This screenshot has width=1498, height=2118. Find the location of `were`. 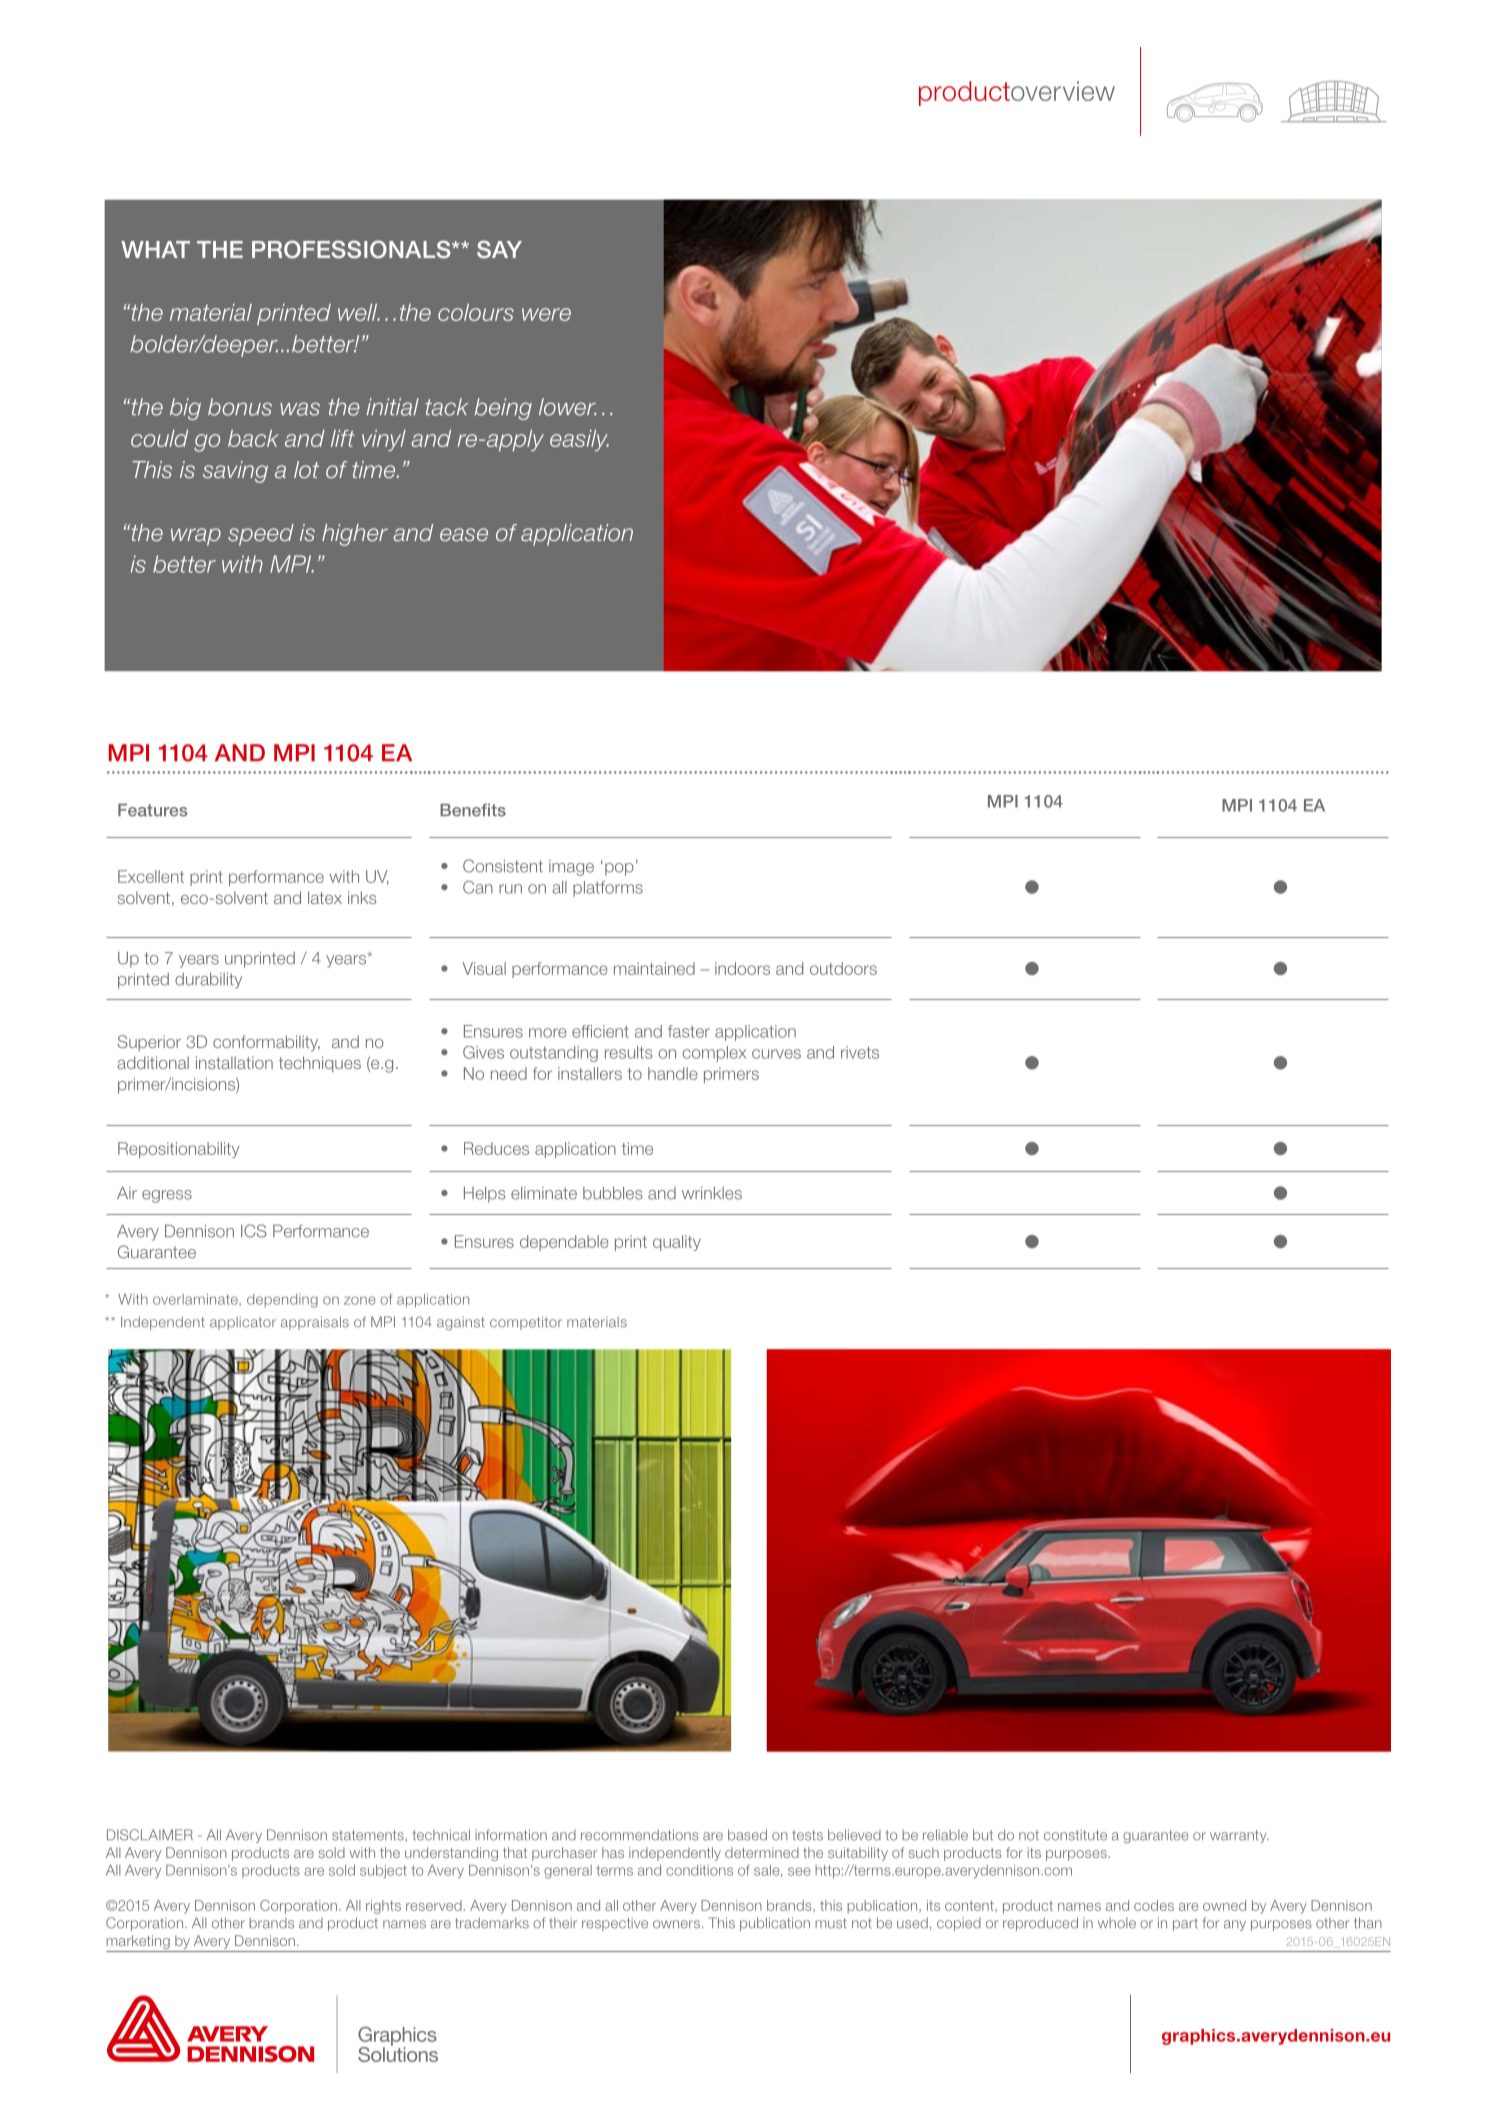

were is located at coordinates (546, 314).
